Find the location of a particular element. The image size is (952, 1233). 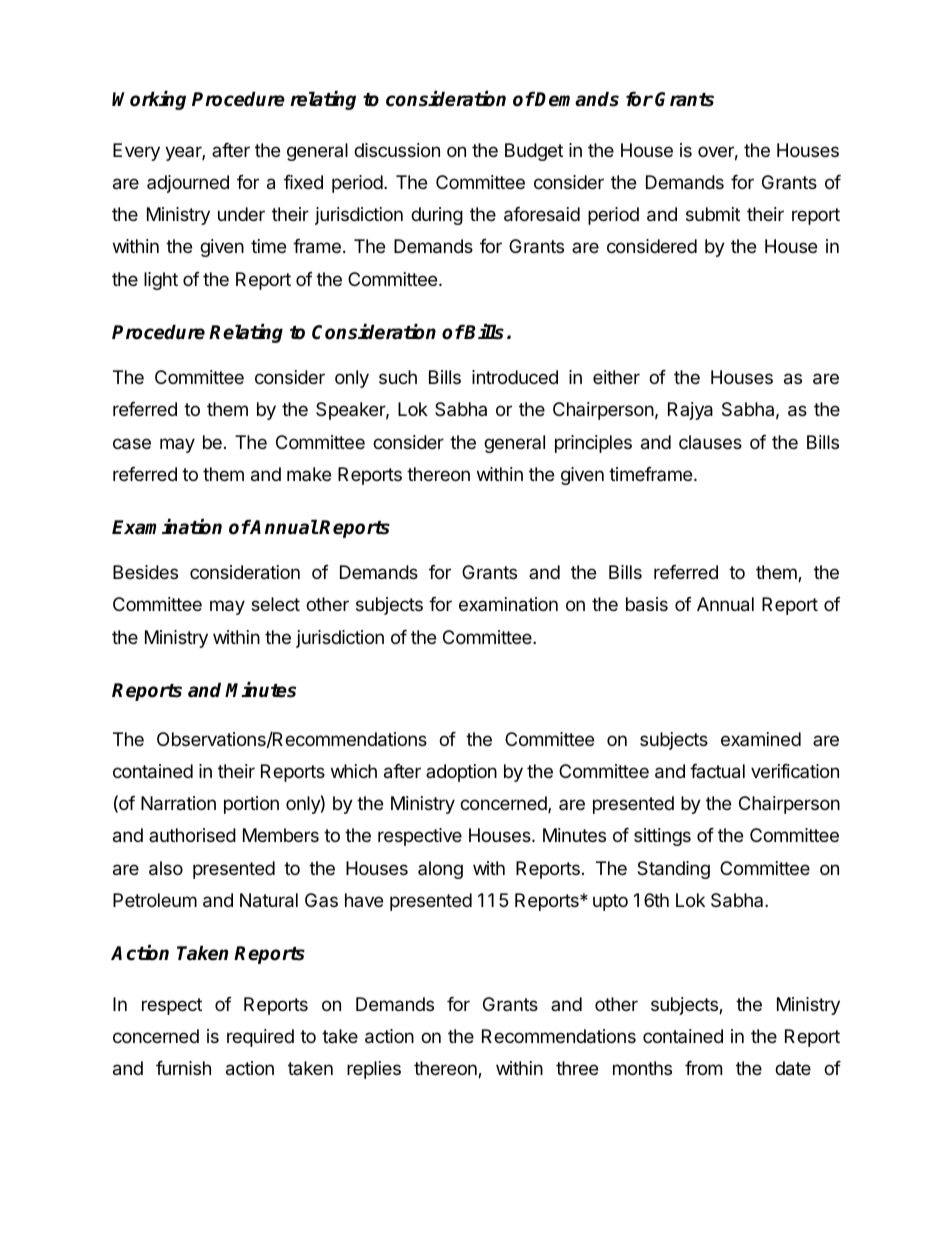

introduced is located at coordinates (515, 377).
